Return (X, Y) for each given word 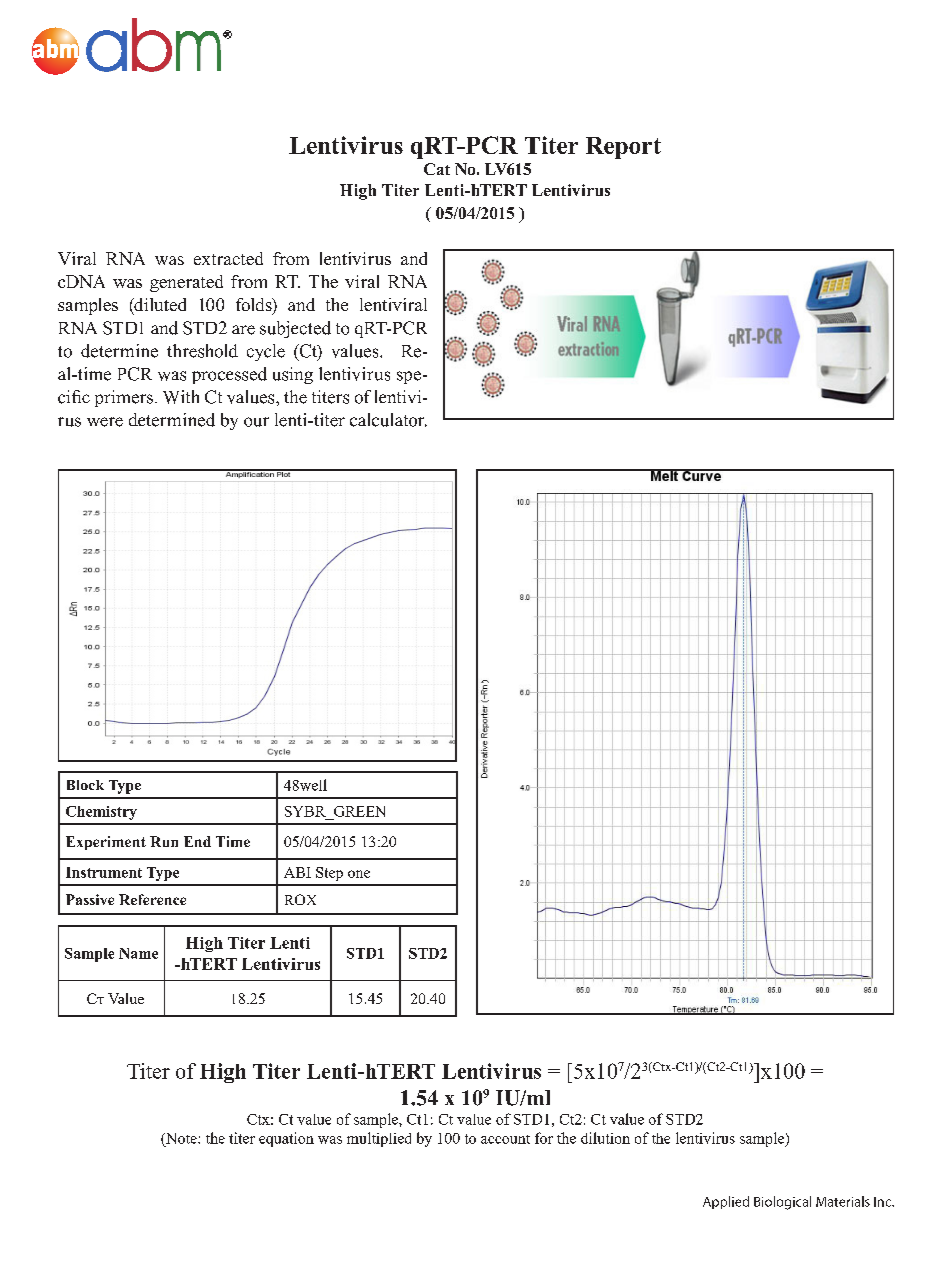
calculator (388, 420)
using (293, 375)
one (359, 874)
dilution (605, 1138)
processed (229, 375)
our (256, 422)
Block (85, 785)
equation (286, 1139)
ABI (297, 872)
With (181, 397)
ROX (300, 899)
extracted (228, 258)
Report (623, 148)
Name (138, 953)
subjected (295, 329)
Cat (437, 169)
